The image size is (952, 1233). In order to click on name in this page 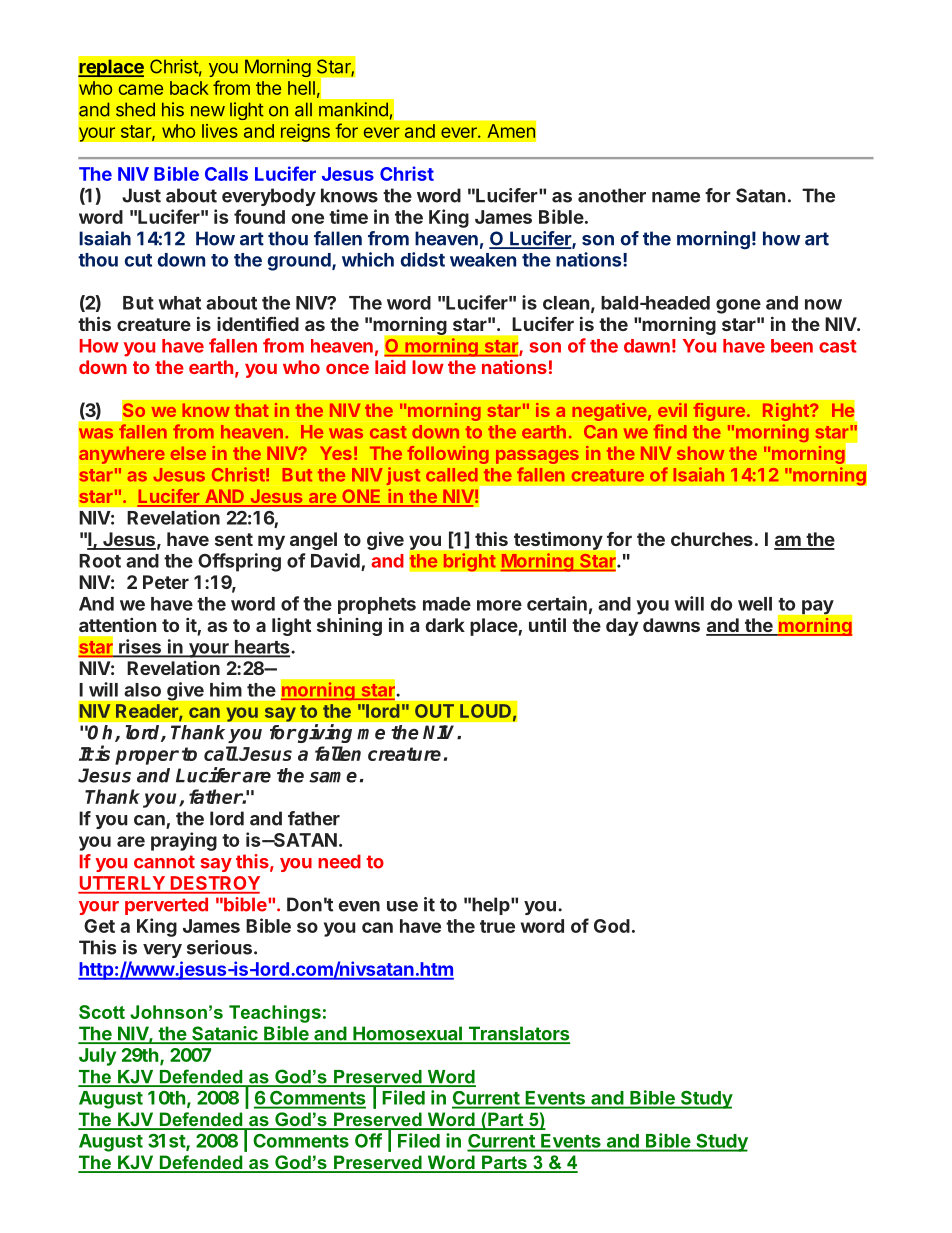, I will do `click(676, 197)`.
